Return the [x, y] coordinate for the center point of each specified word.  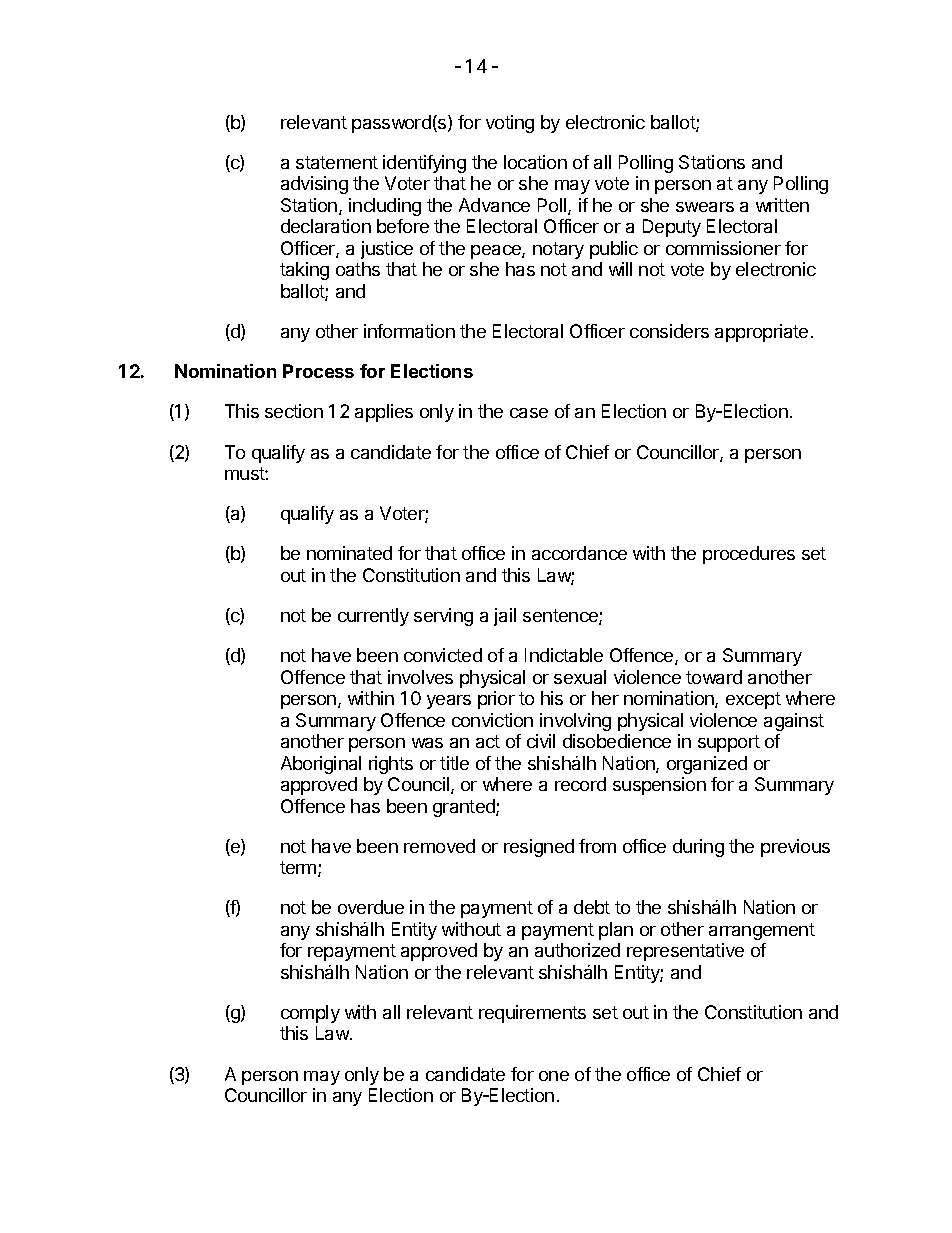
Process [318, 371]
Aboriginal [321, 765]
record [580, 784]
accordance [579, 553]
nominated [349, 553]
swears [705, 207]
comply [310, 1014]
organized [707, 765]
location [535, 162]
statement [337, 162]
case [529, 413]
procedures [749, 555]
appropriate [761, 333]
